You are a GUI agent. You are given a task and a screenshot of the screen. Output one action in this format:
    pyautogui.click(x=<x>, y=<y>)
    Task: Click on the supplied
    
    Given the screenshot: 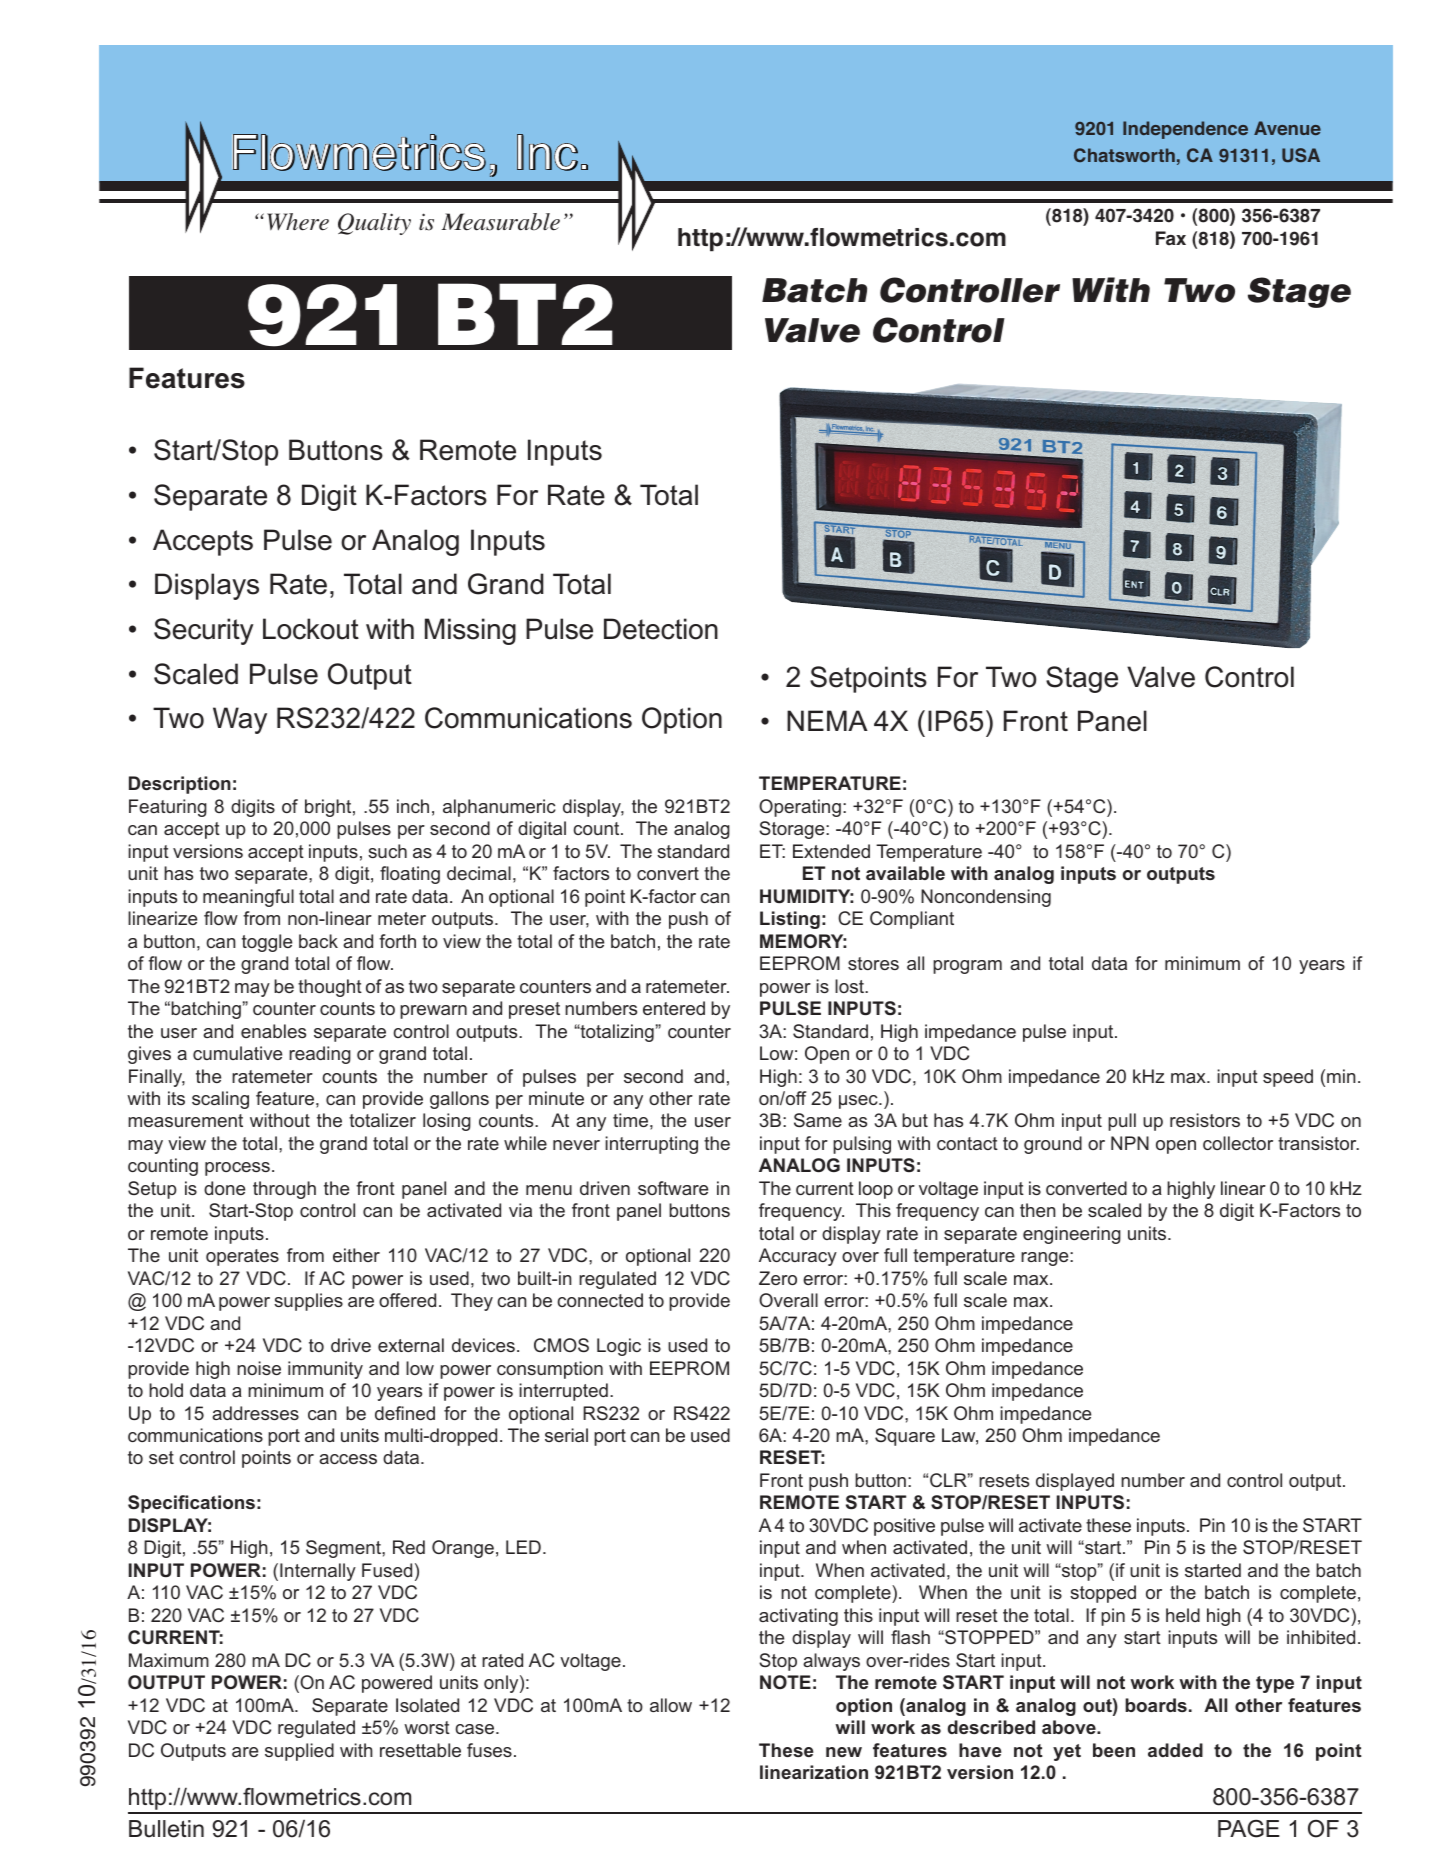 What is the action you would take?
    pyautogui.click(x=299, y=1752)
